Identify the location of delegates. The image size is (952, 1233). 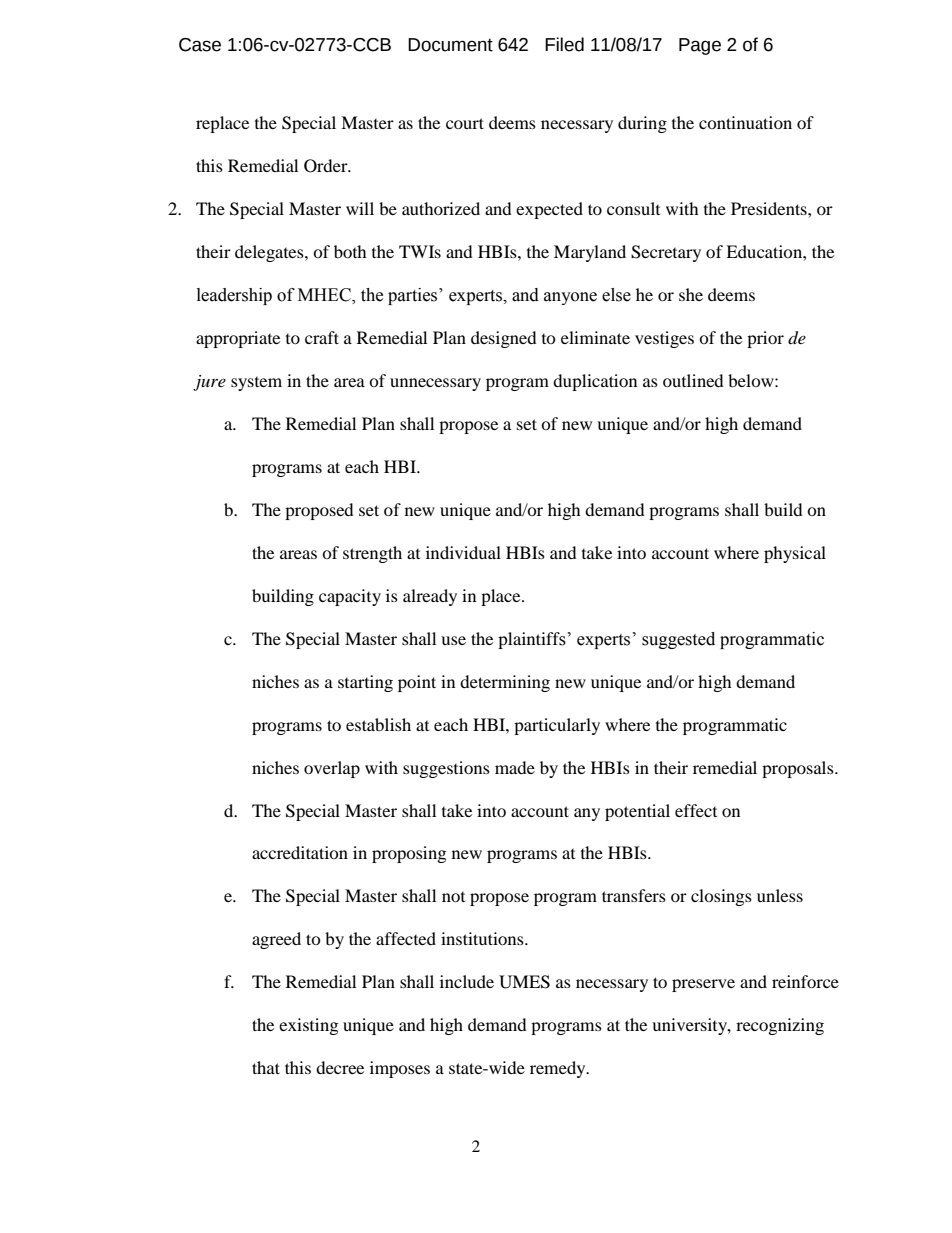
(270, 253).
